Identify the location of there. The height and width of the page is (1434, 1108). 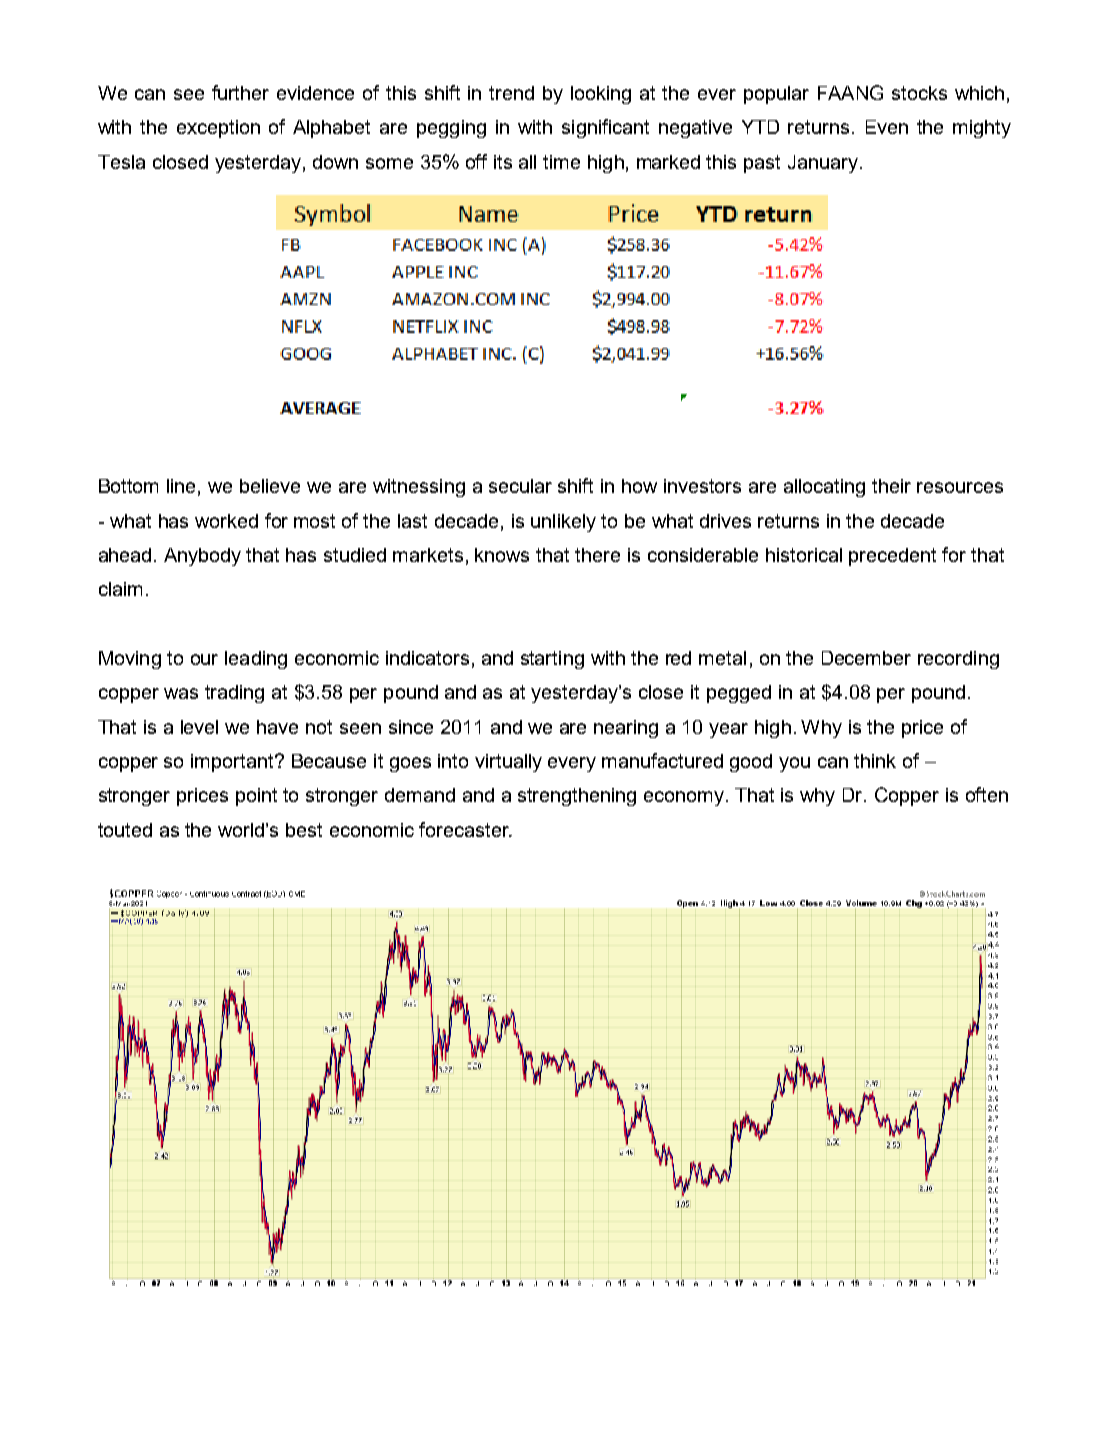
(597, 555).
